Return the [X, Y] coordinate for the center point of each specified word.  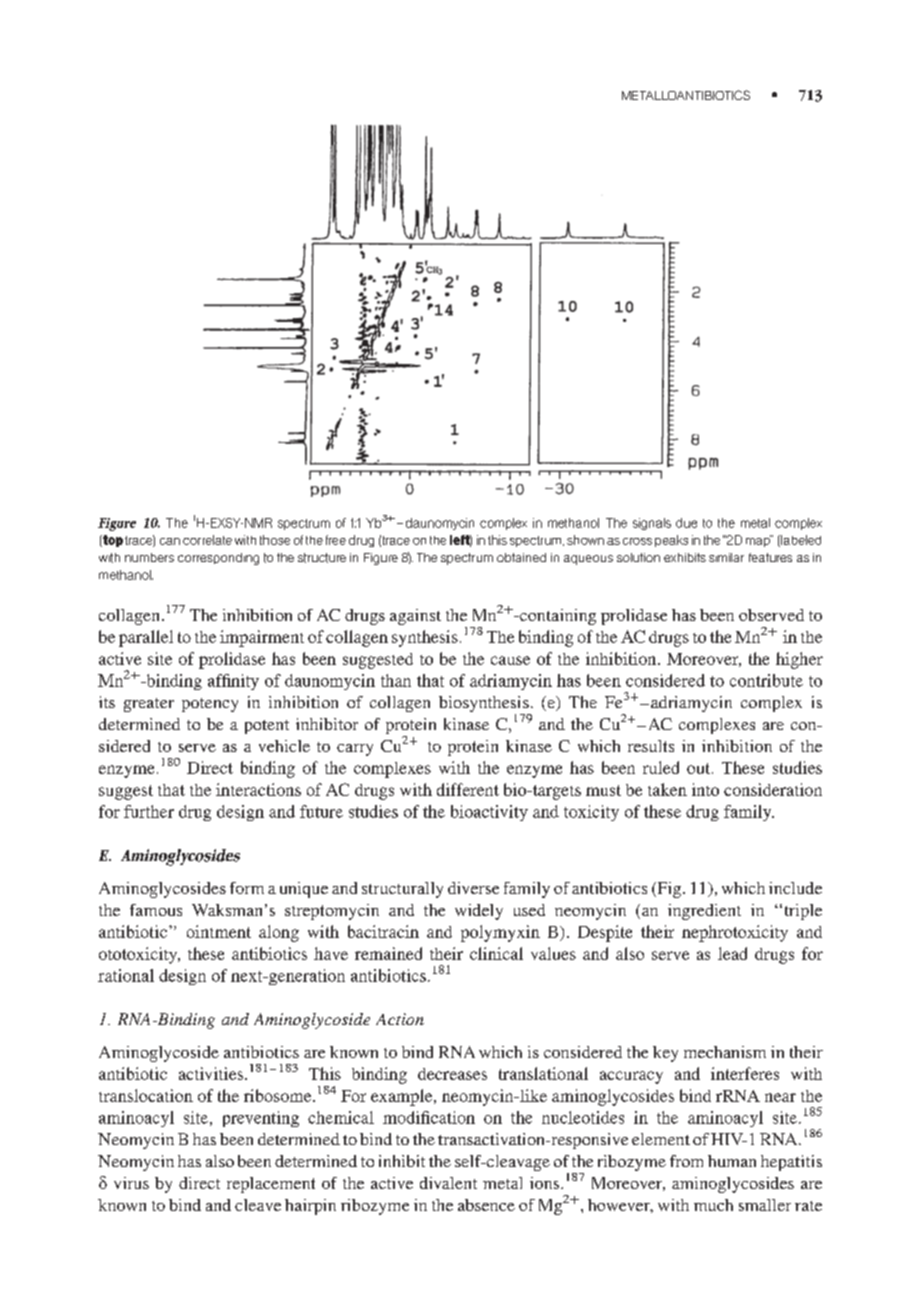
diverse [473, 888]
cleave [258, 1205]
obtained [521, 557]
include [795, 888]
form [247, 888]
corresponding [218, 559]
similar [726, 557]
